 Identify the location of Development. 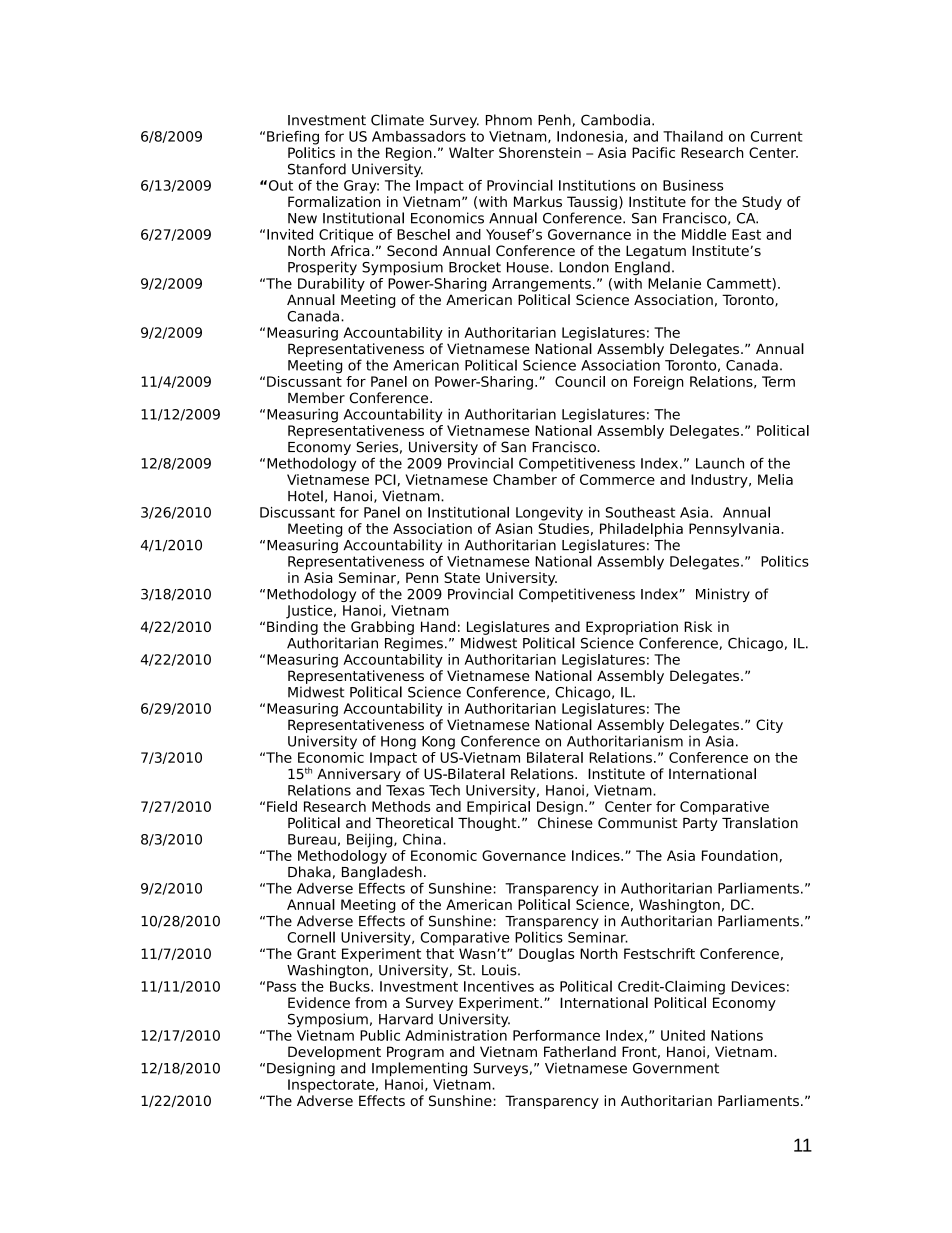
(334, 1053).
